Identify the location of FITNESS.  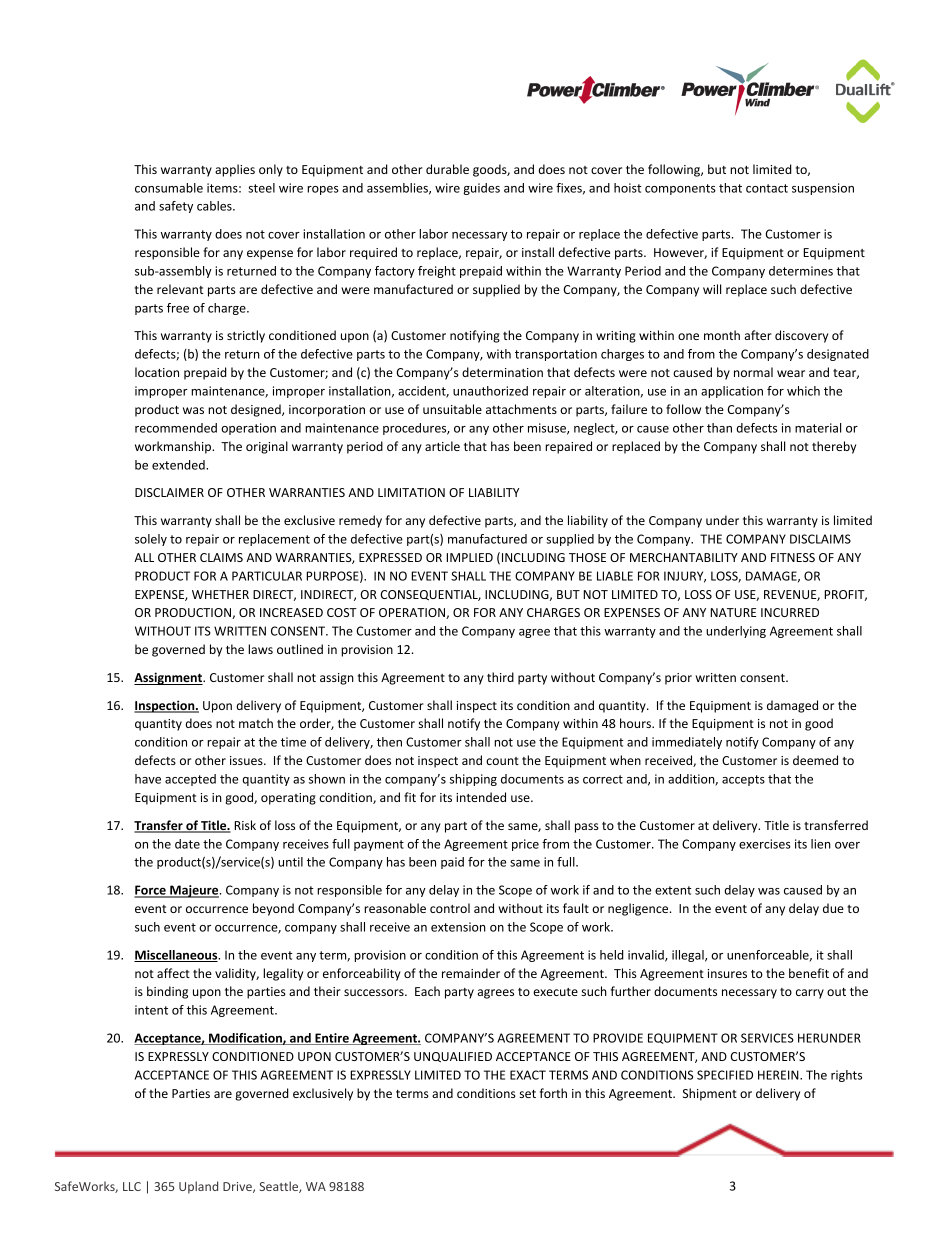
(793, 557).
